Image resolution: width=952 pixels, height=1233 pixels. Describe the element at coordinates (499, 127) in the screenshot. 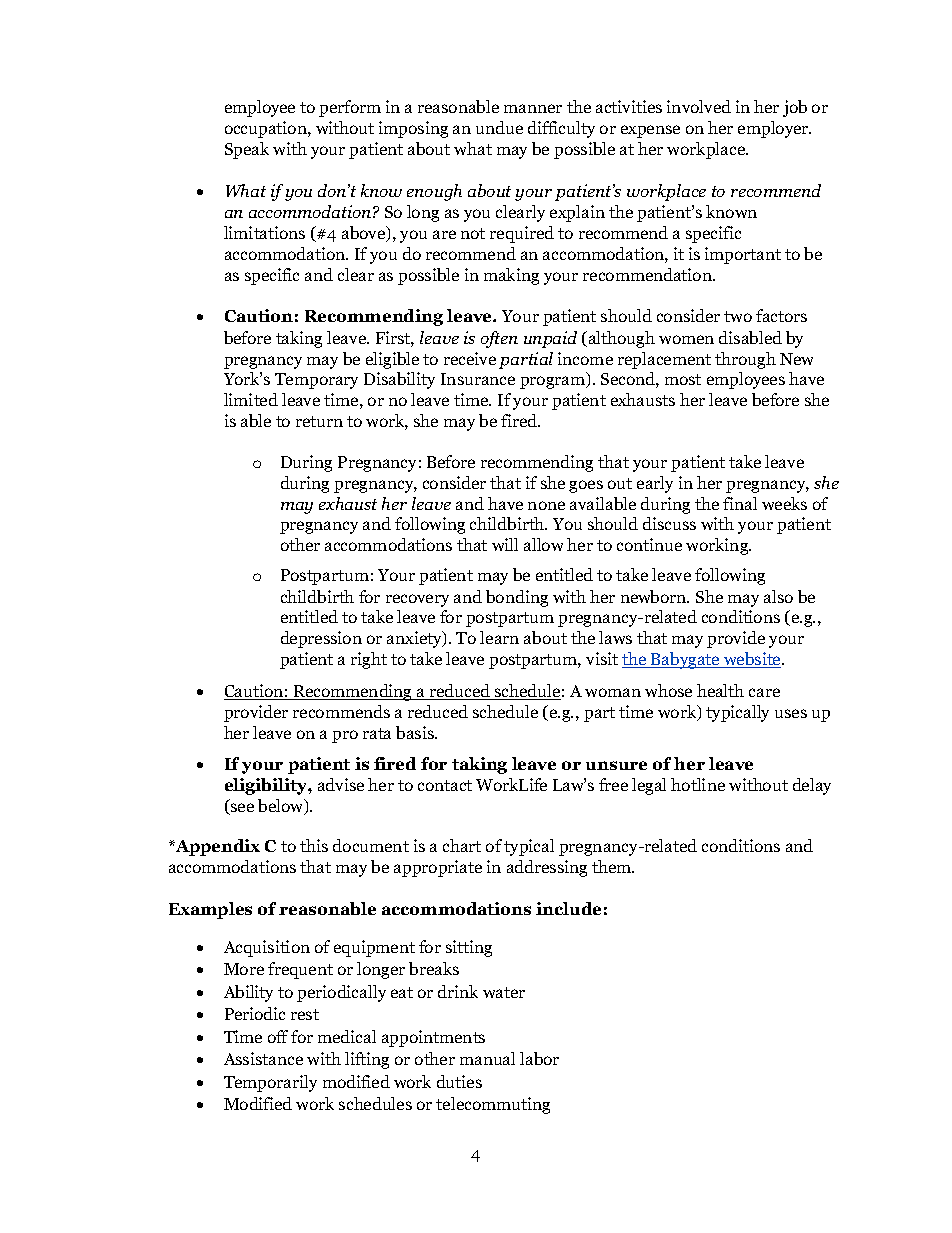

I see `undue` at that location.
